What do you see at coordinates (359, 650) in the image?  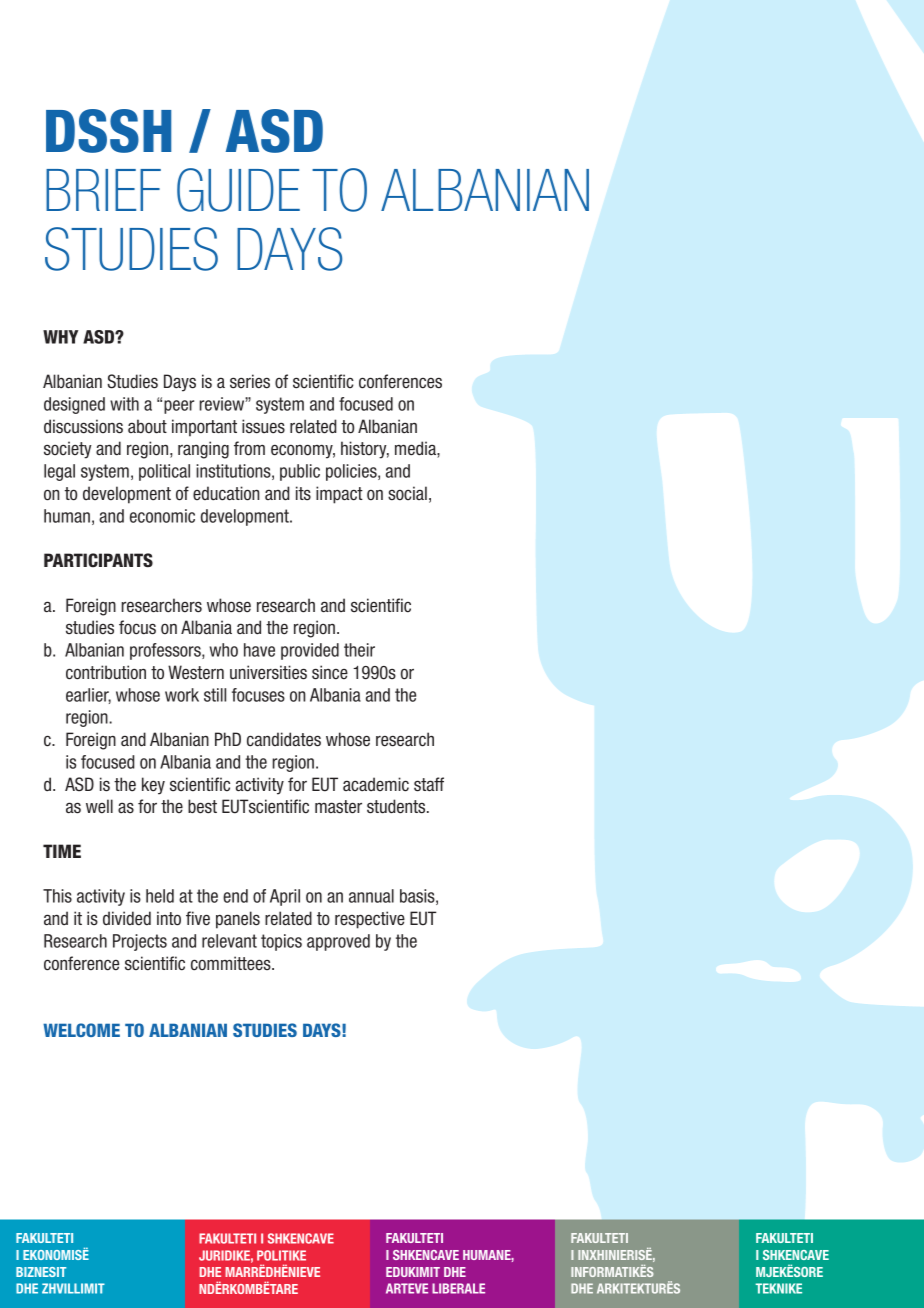 I see `their` at bounding box center [359, 650].
